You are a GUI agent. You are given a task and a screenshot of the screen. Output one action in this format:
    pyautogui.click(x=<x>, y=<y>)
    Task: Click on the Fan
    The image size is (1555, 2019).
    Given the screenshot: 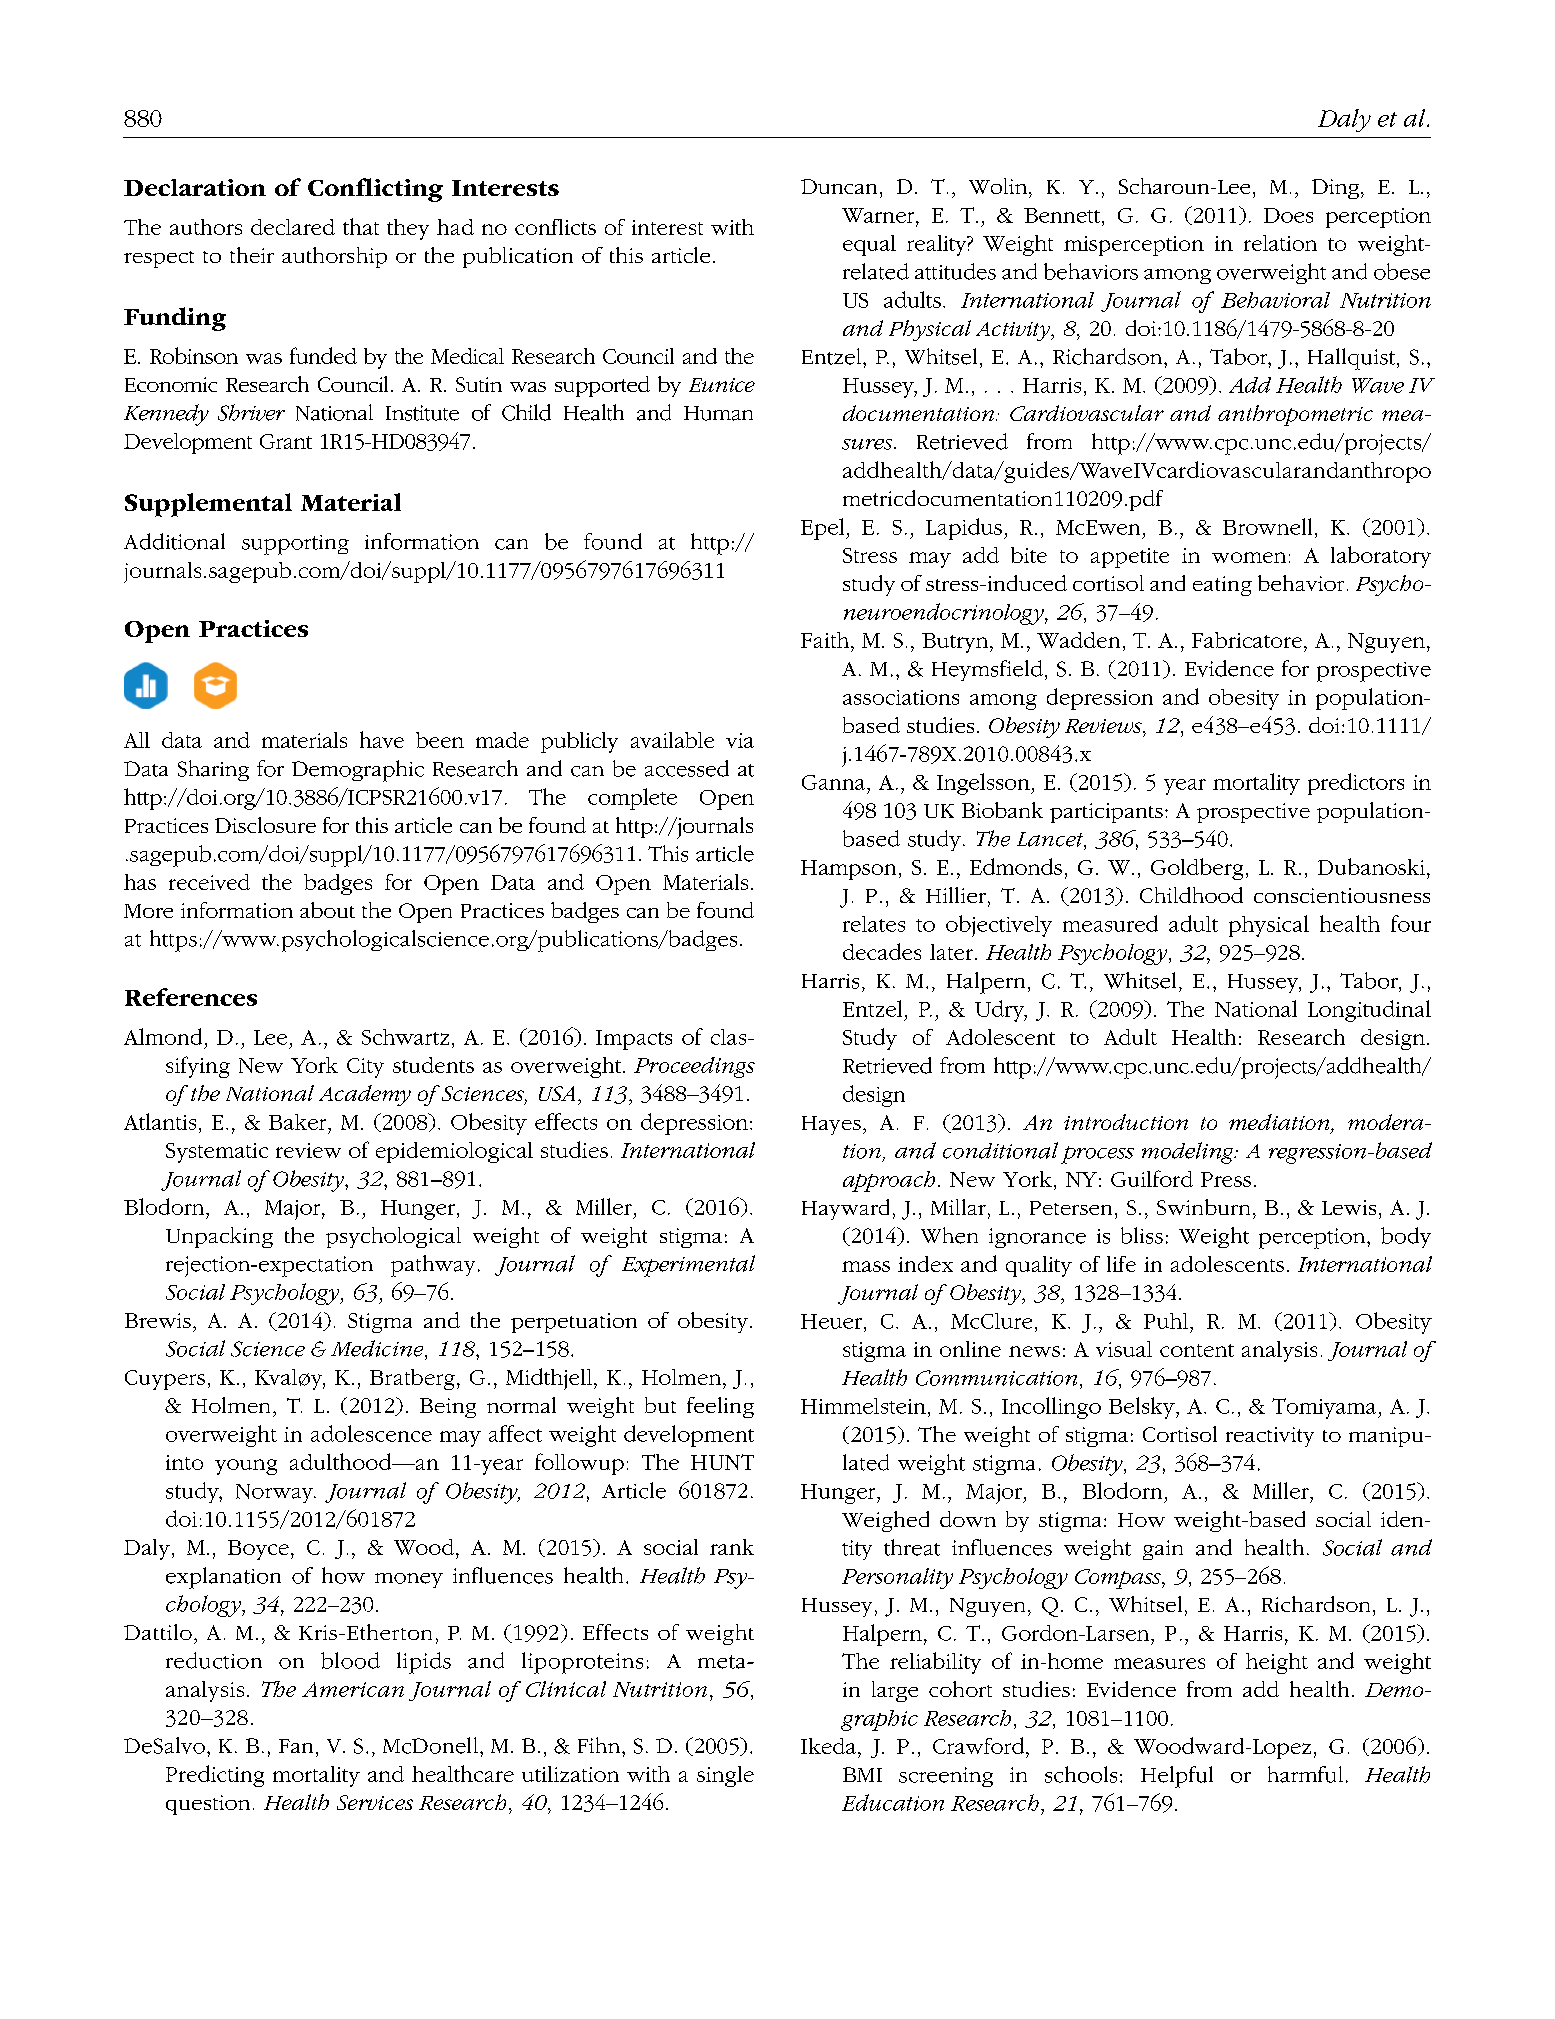 What is the action you would take?
    pyautogui.click(x=296, y=1746)
